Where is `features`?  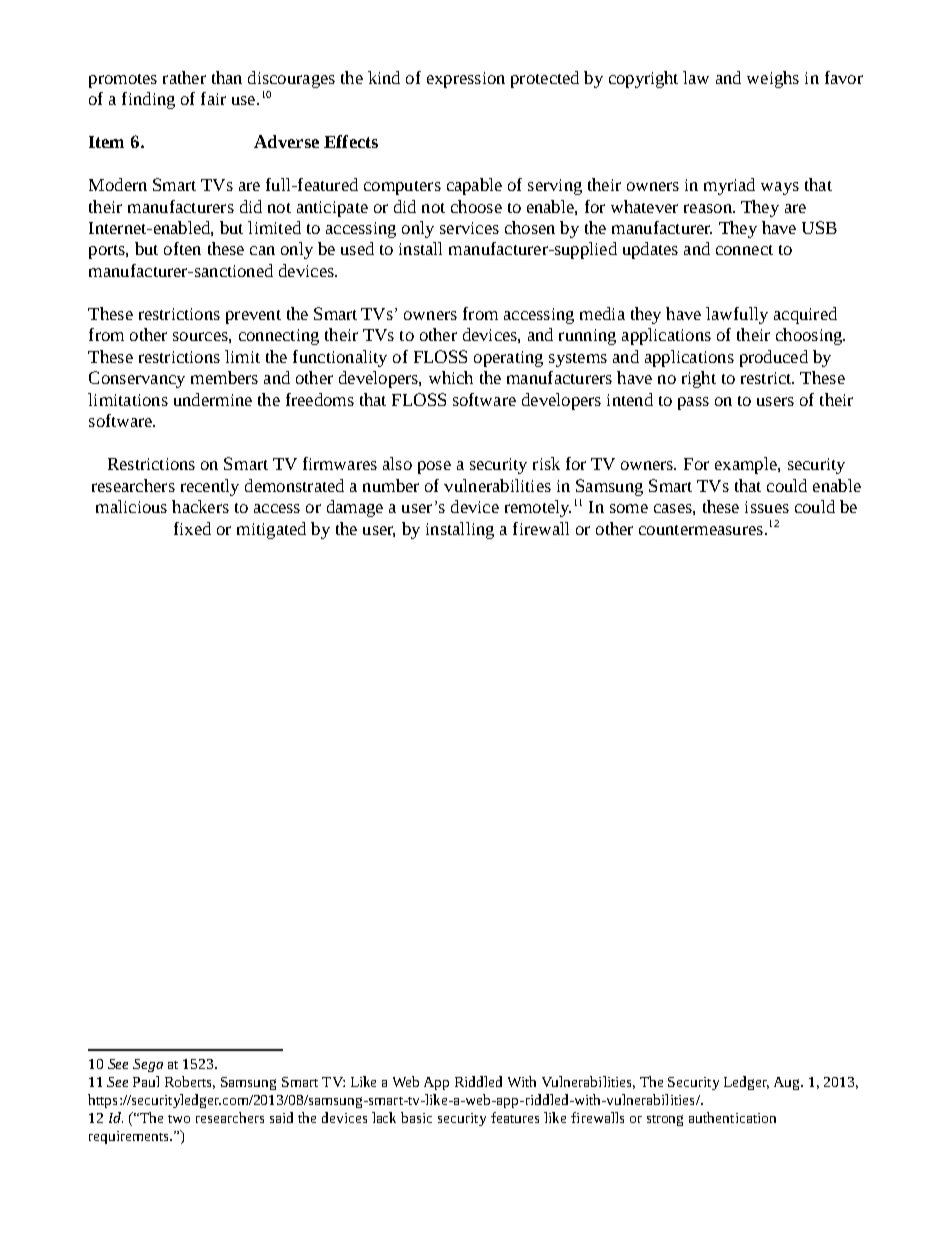 features is located at coordinates (515, 1117).
